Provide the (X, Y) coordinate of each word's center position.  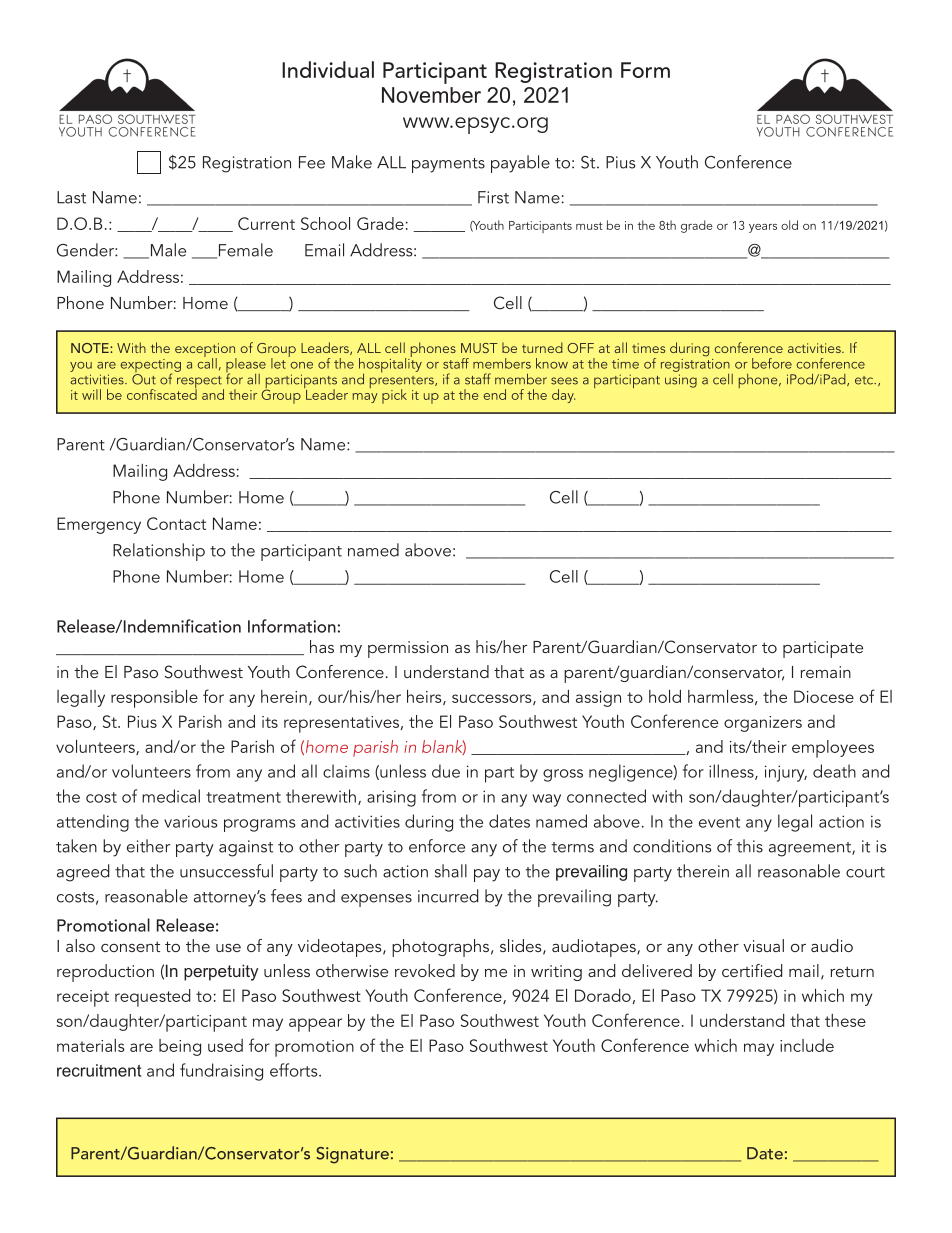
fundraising (221, 1072)
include (807, 1045)
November (431, 95)
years (763, 228)
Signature (352, 1155)
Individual (328, 69)
